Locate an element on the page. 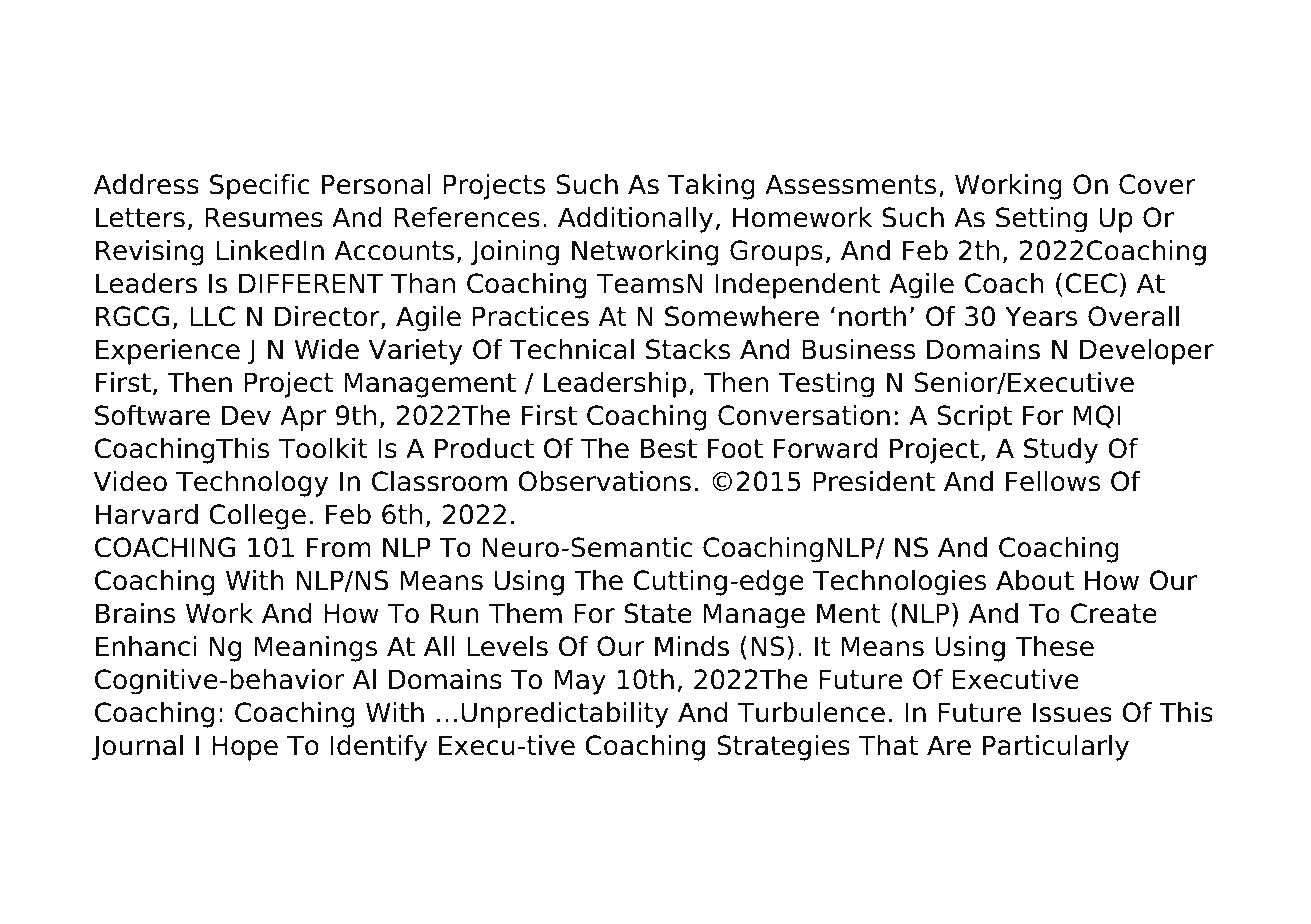  Hope is located at coordinates (245, 748).
